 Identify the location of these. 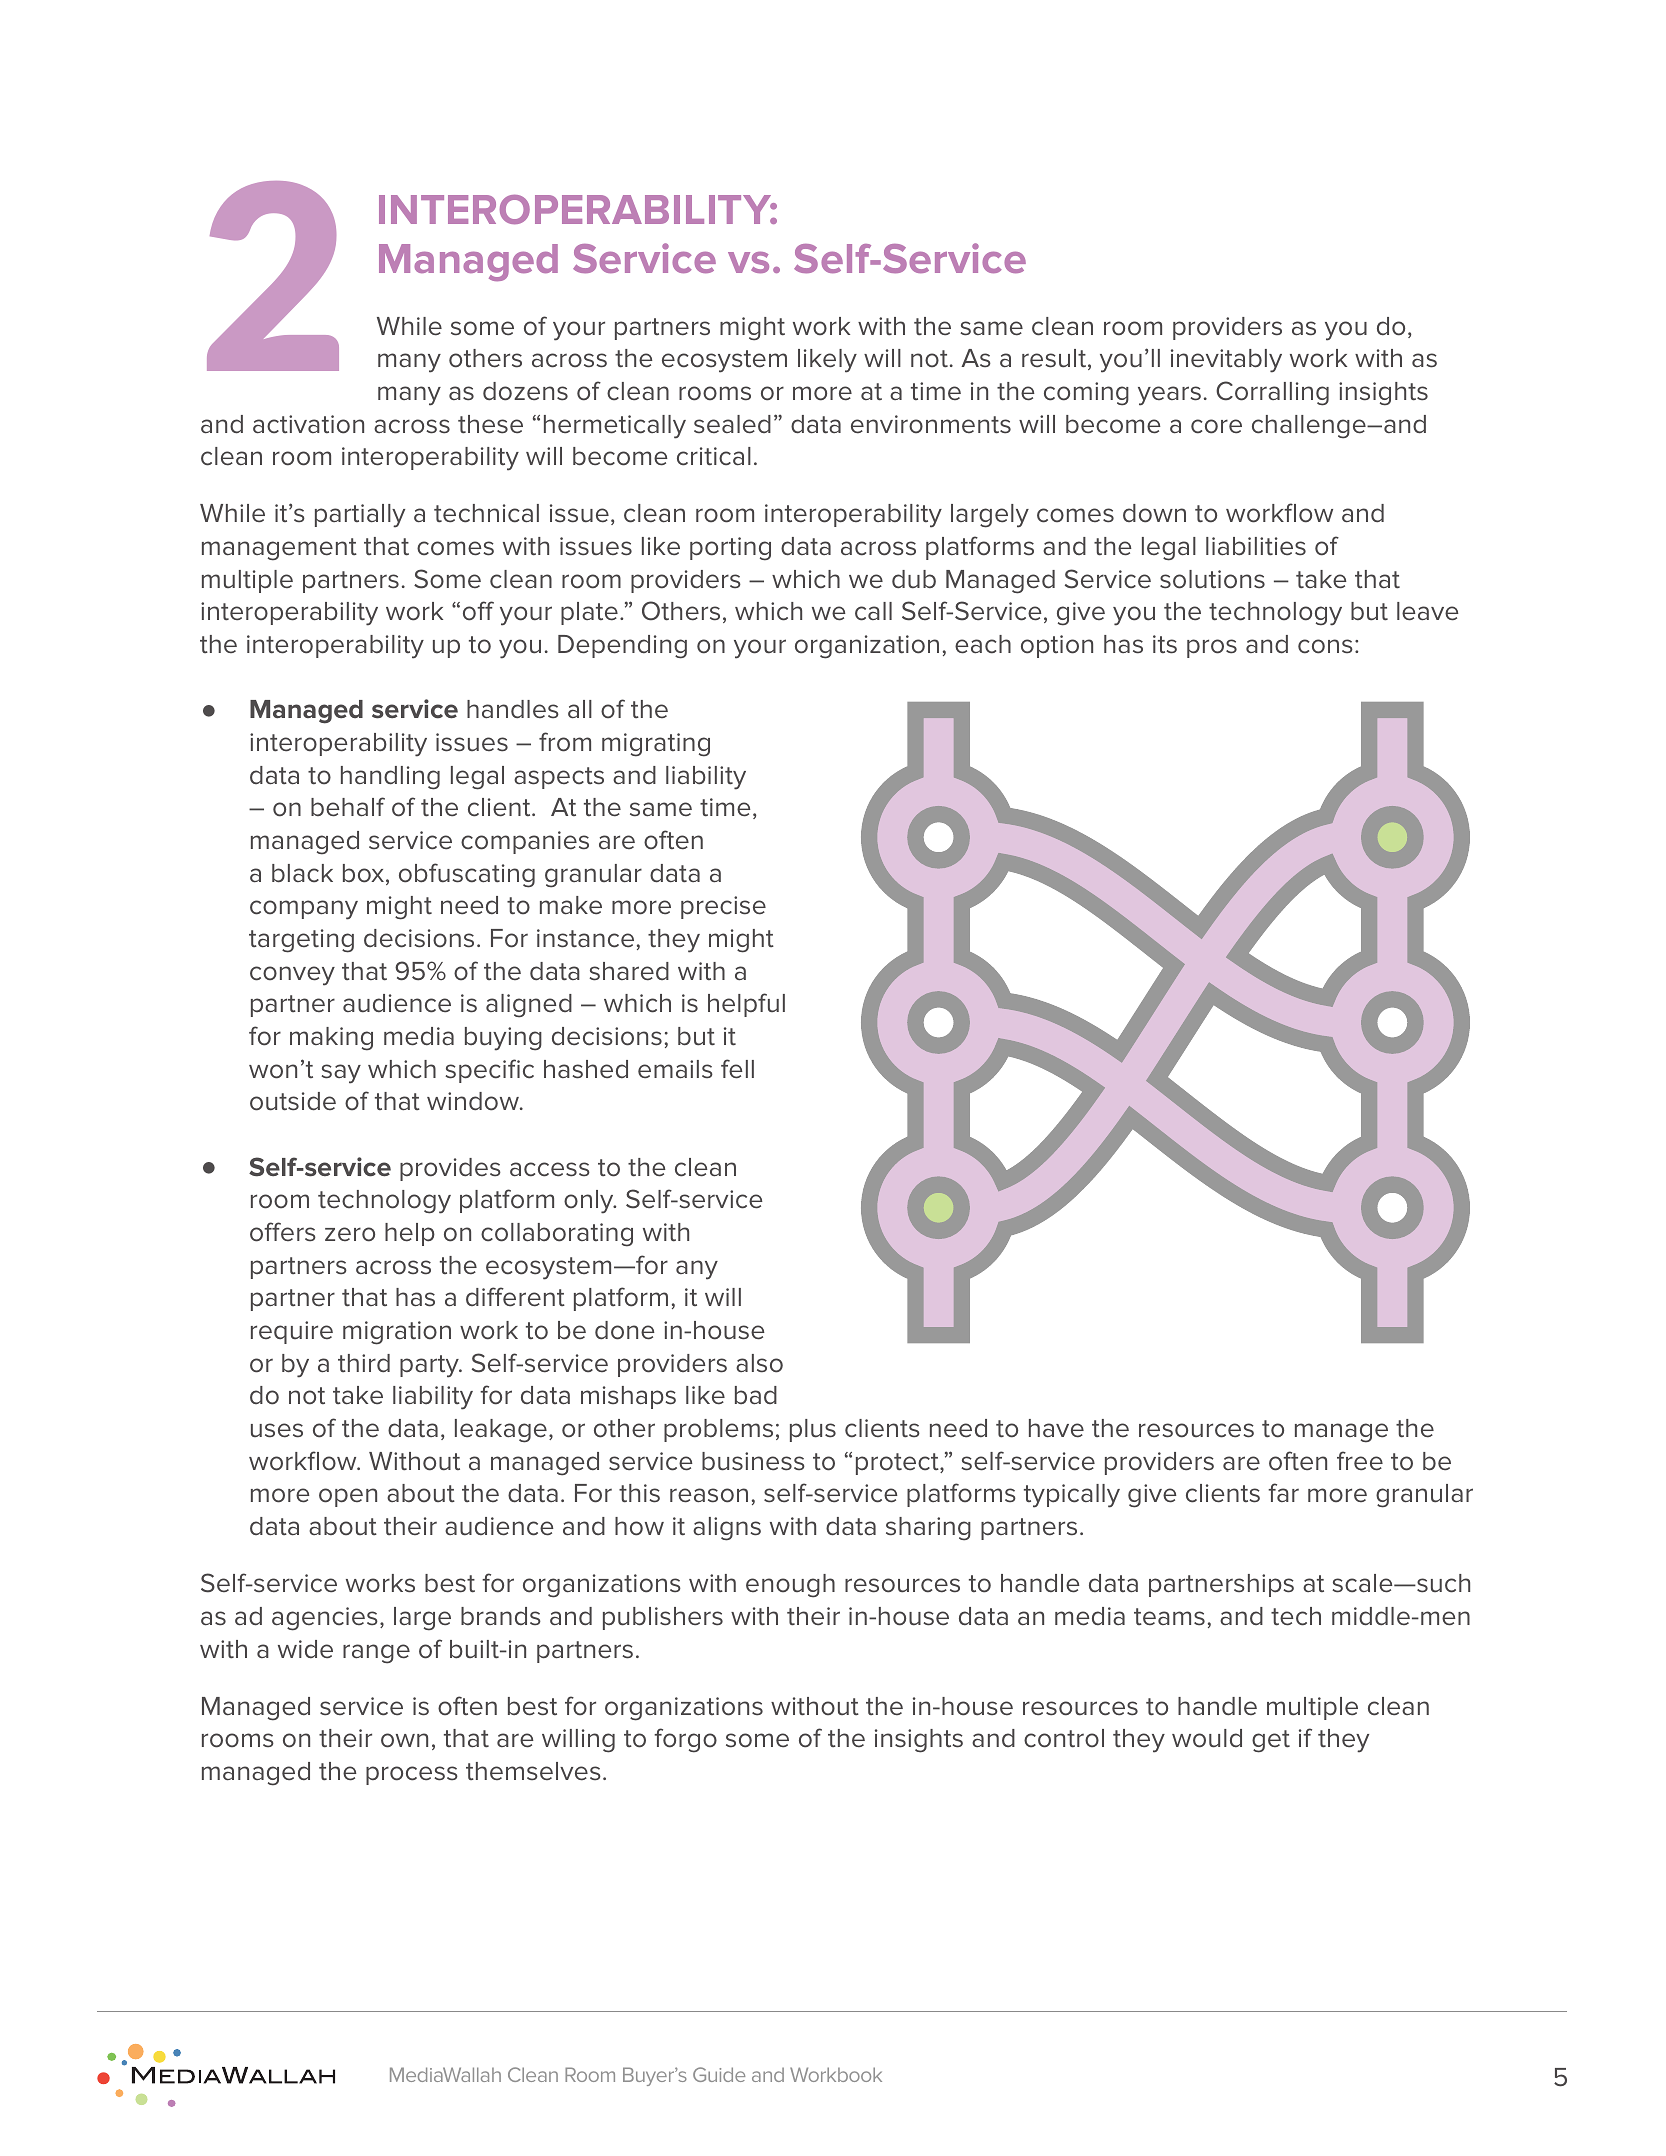
(490, 424).
